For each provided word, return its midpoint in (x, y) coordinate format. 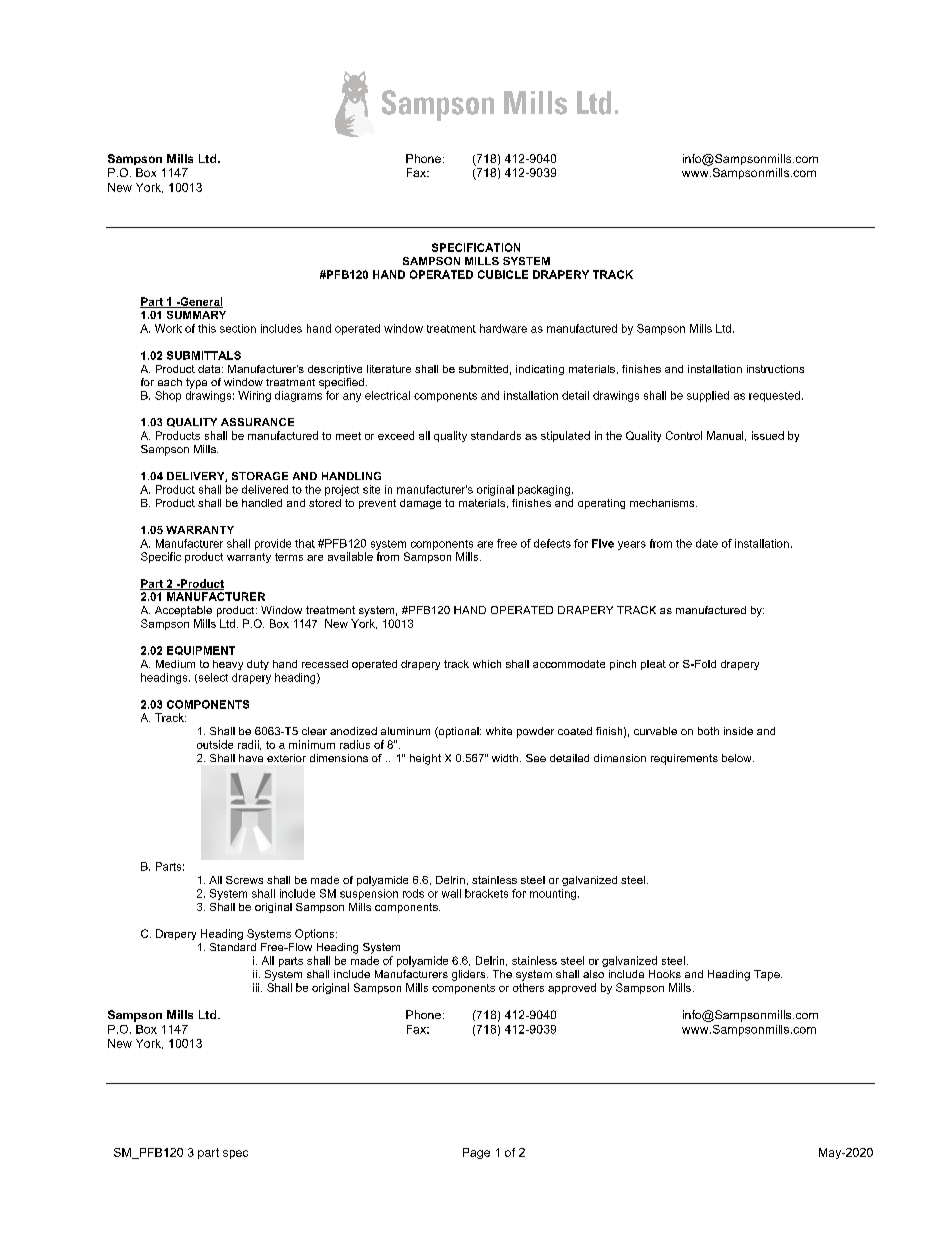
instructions (775, 369)
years (632, 545)
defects (552, 543)
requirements (684, 759)
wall (451, 893)
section (238, 328)
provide (273, 544)
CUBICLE (503, 274)
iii (257, 987)
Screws (244, 880)
